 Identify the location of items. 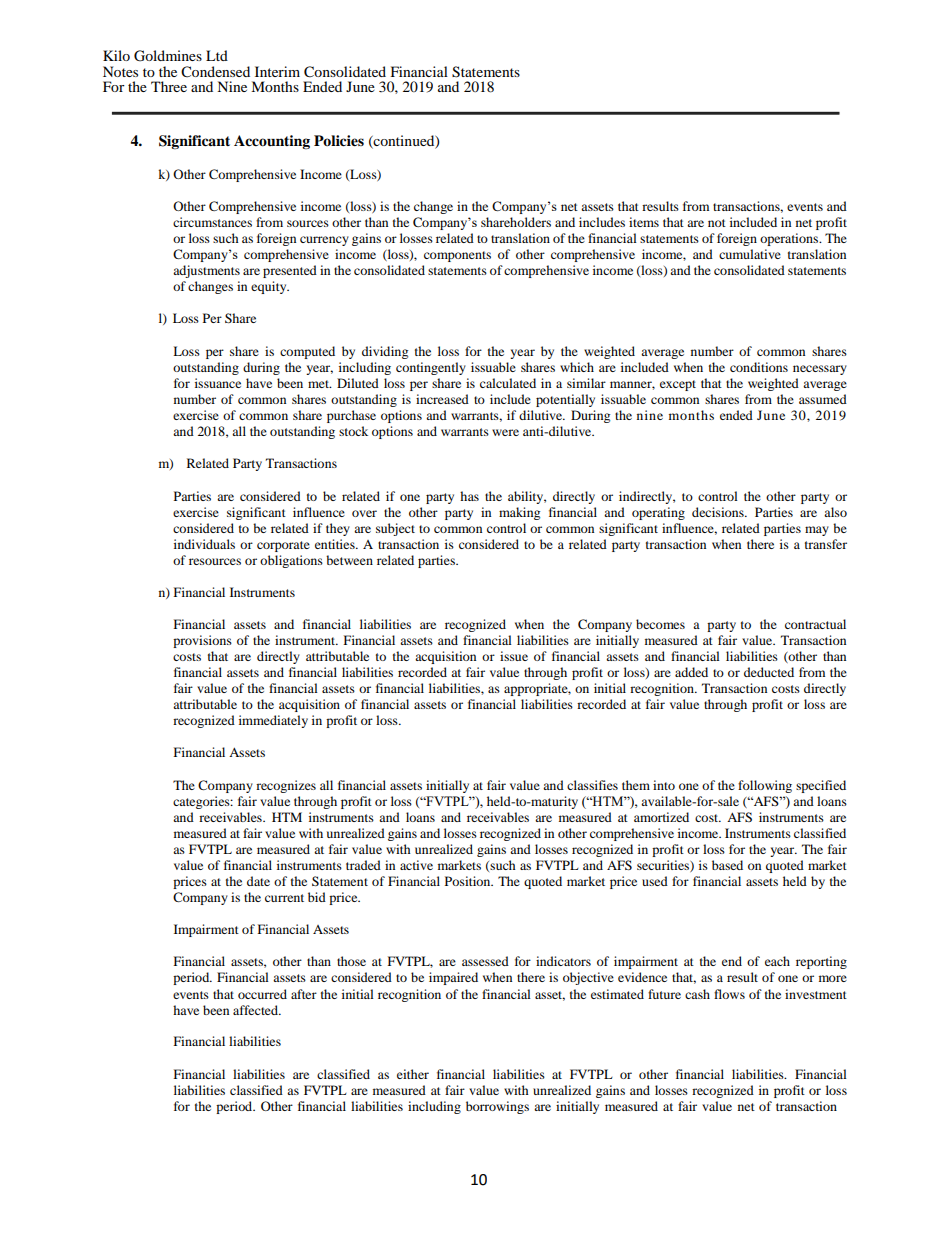
(644, 222).
